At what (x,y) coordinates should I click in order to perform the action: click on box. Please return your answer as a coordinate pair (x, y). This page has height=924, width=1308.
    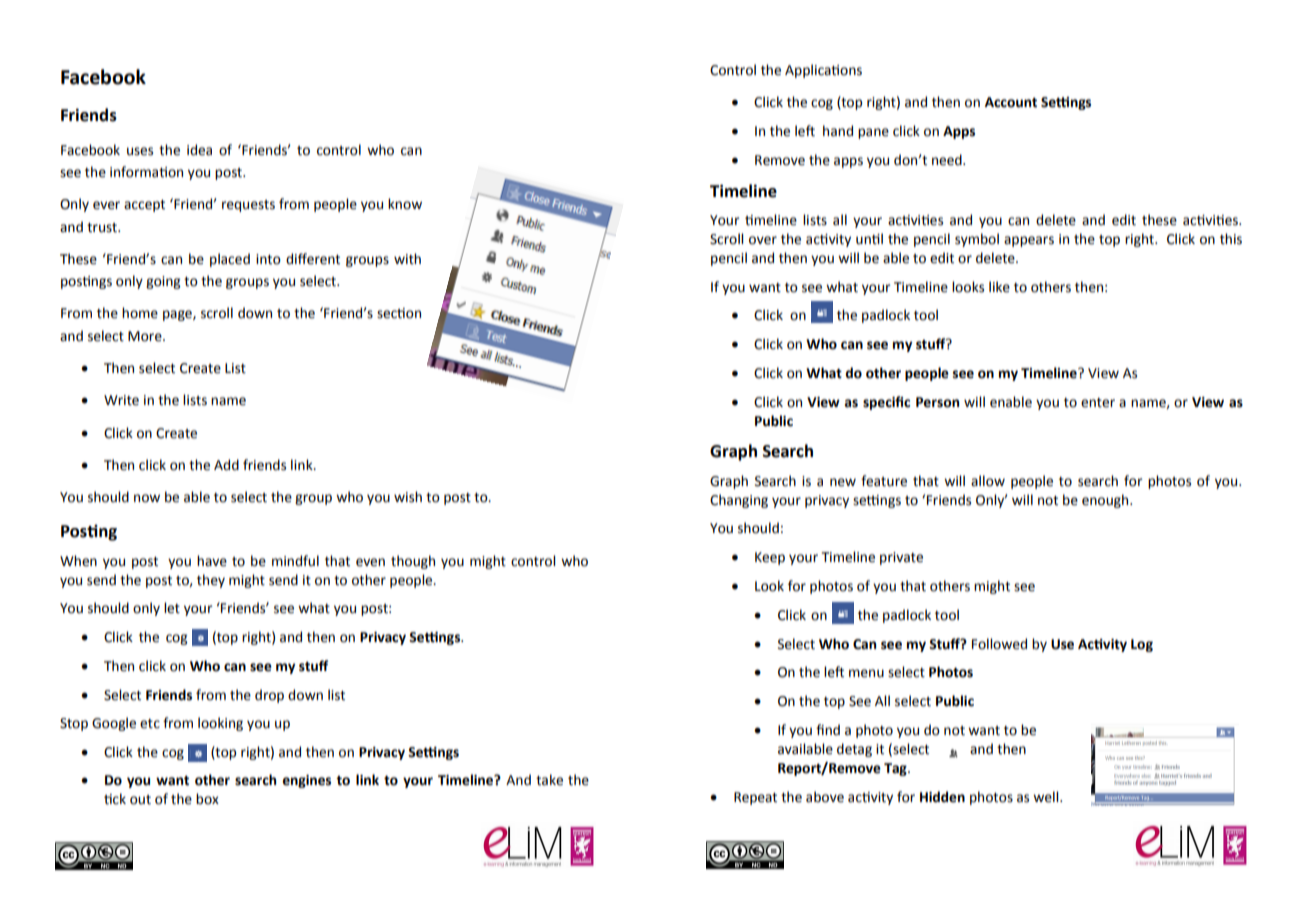
    Looking at the image, I should click on (207, 799).
